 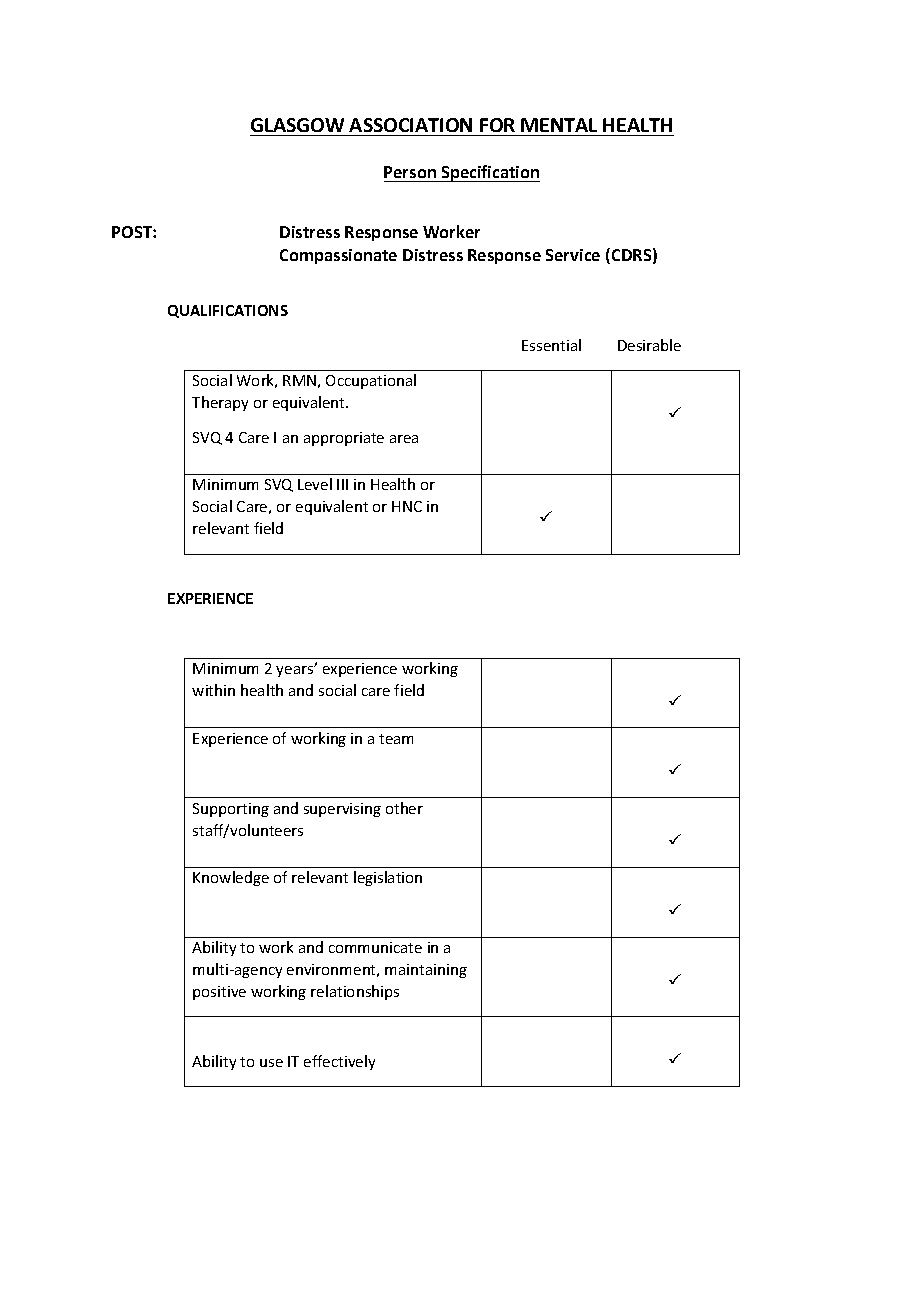 I want to click on team, so click(x=396, y=739).
